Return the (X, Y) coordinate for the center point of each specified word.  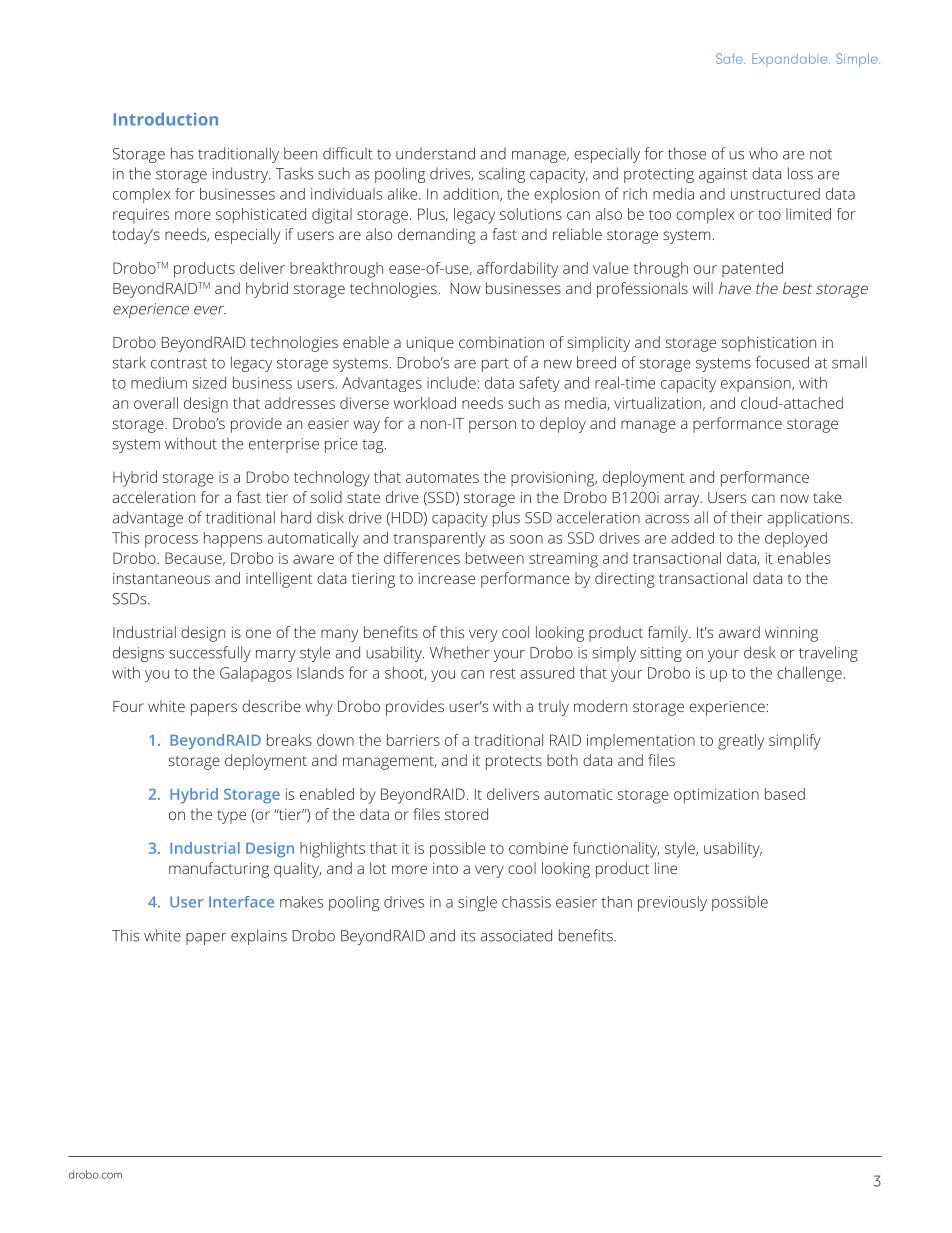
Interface (241, 902)
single (477, 903)
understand (435, 153)
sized (209, 383)
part (495, 365)
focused (782, 362)
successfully (210, 654)
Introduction (165, 119)
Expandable (791, 60)
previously (672, 903)
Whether (460, 652)
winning (791, 634)
